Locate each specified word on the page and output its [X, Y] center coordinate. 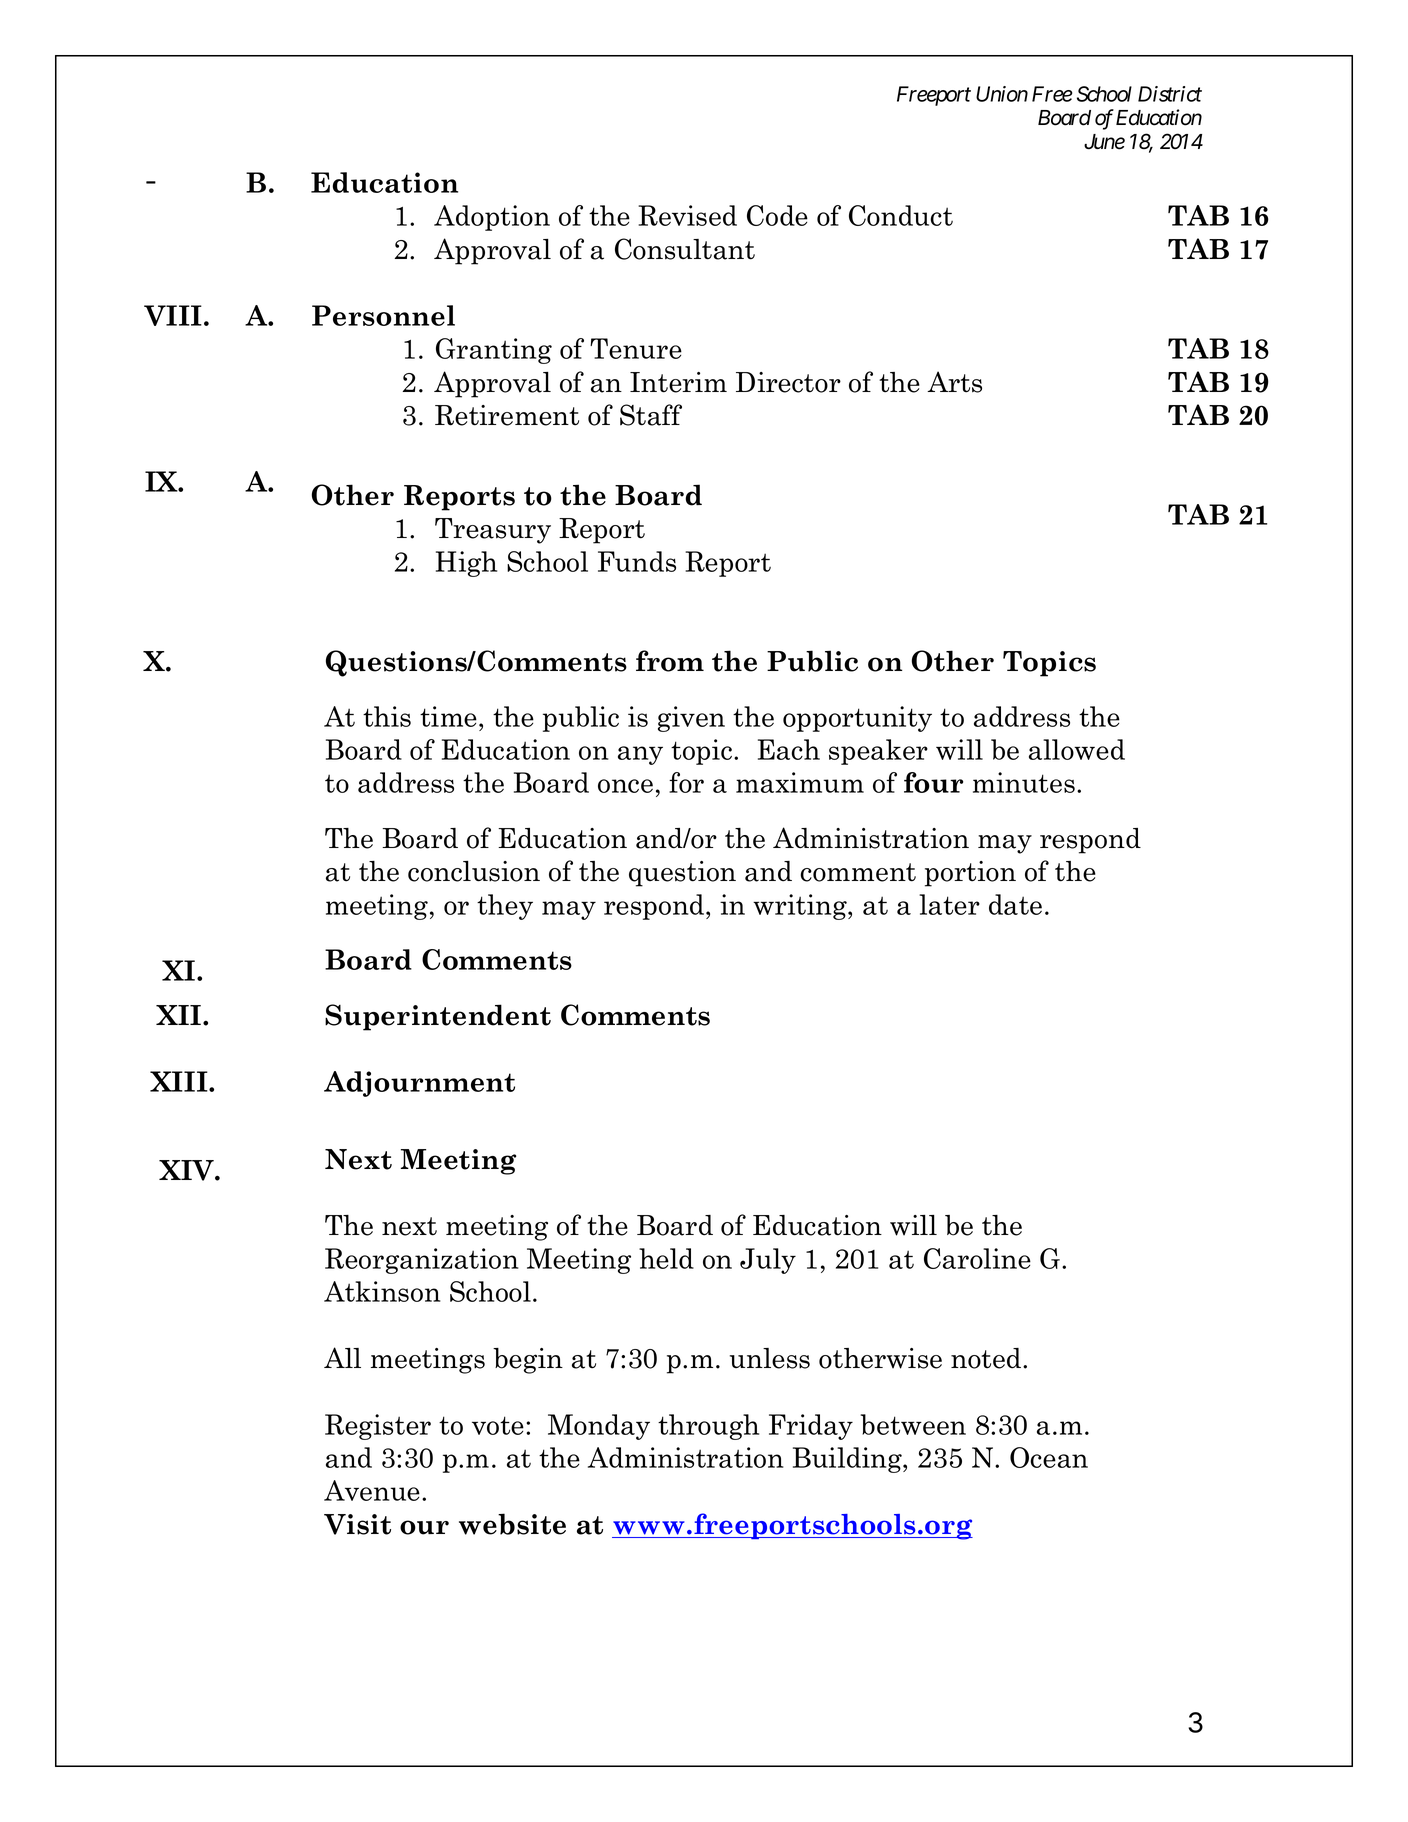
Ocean [1049, 1457]
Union [1002, 94]
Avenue [372, 1490]
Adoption [492, 218]
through [708, 1427]
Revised [687, 215]
